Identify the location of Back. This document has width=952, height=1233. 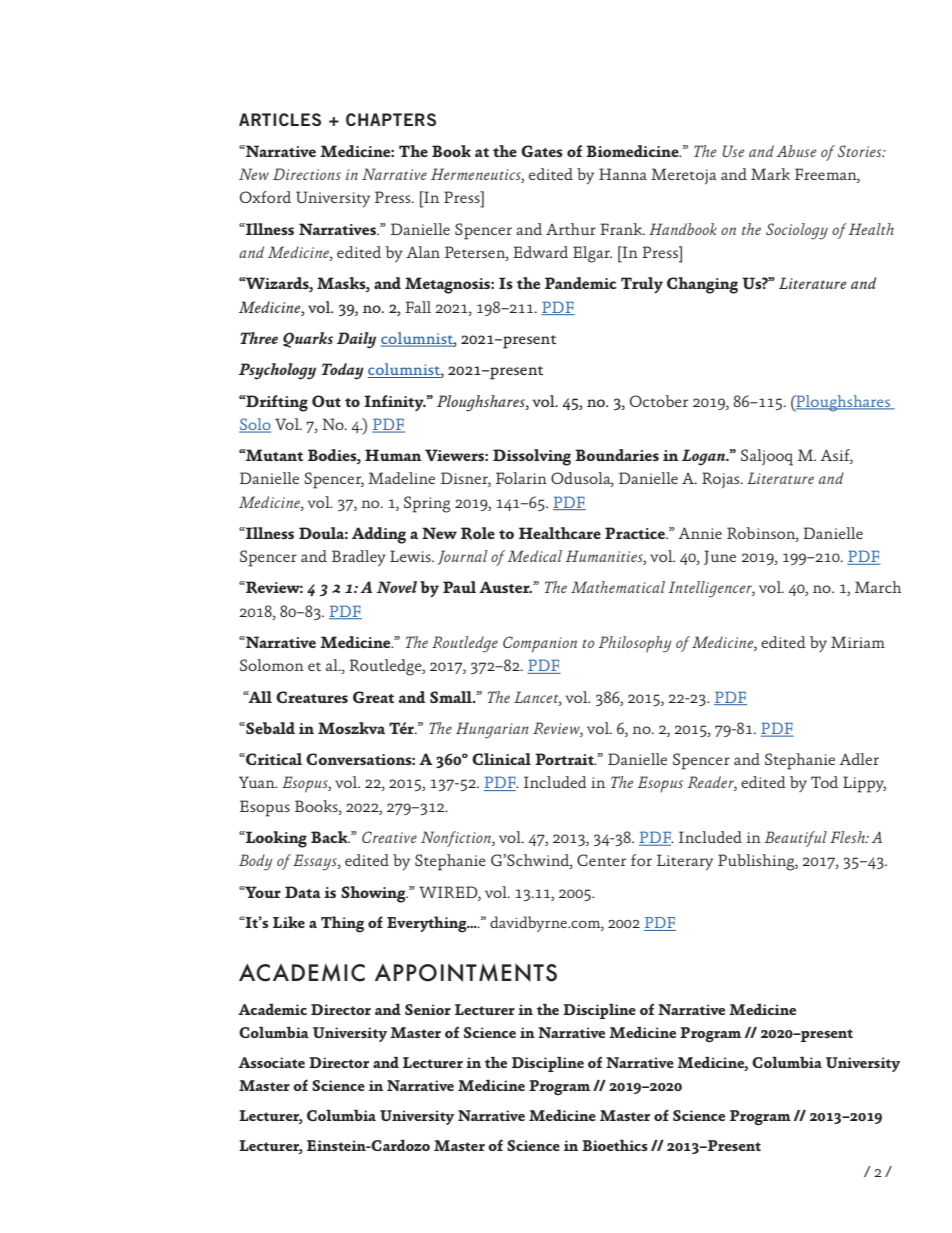
(330, 837).
